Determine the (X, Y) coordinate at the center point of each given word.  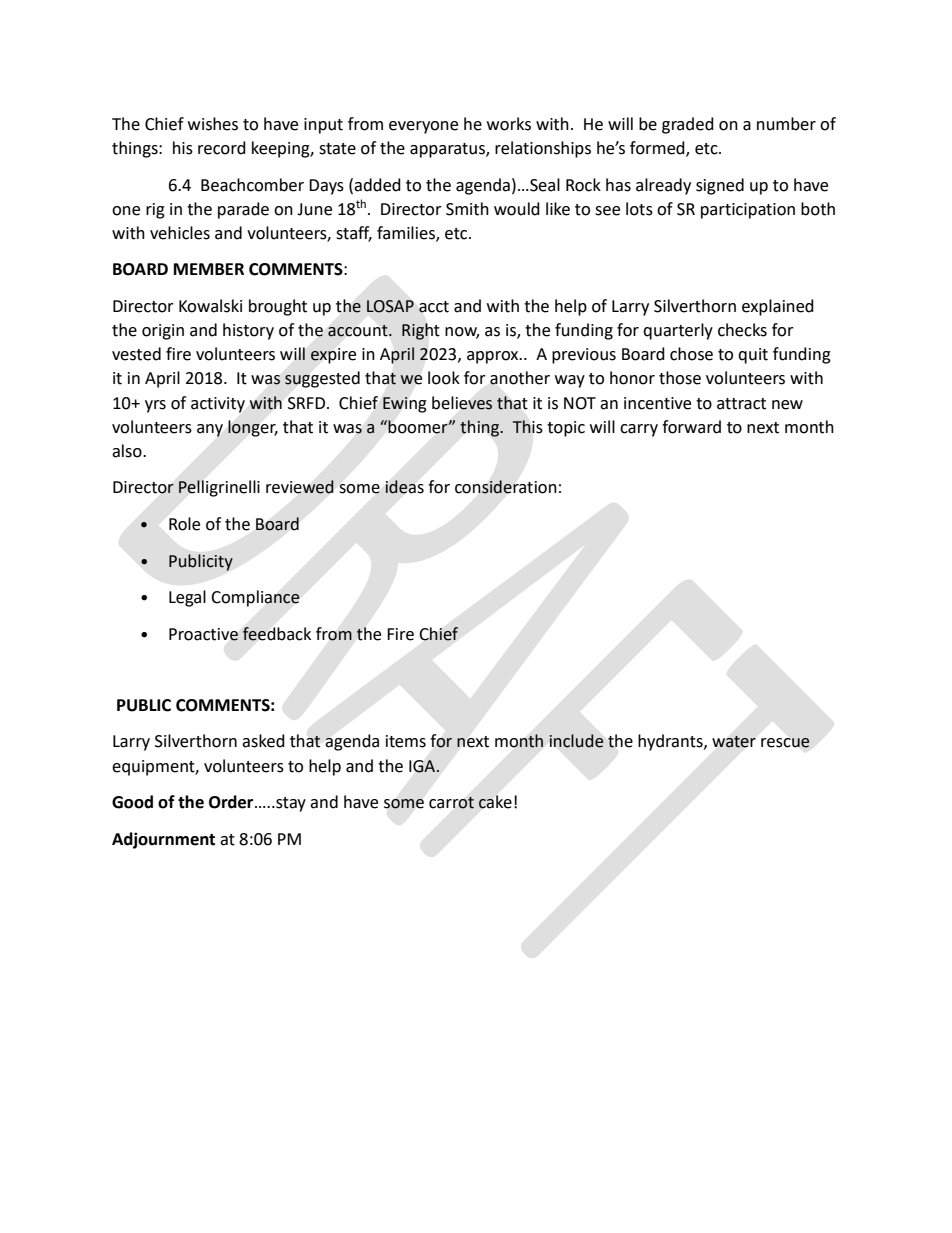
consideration (506, 487)
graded (688, 125)
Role (184, 524)
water (734, 742)
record (222, 148)
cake (495, 802)
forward (691, 427)
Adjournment (163, 840)
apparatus (448, 150)
